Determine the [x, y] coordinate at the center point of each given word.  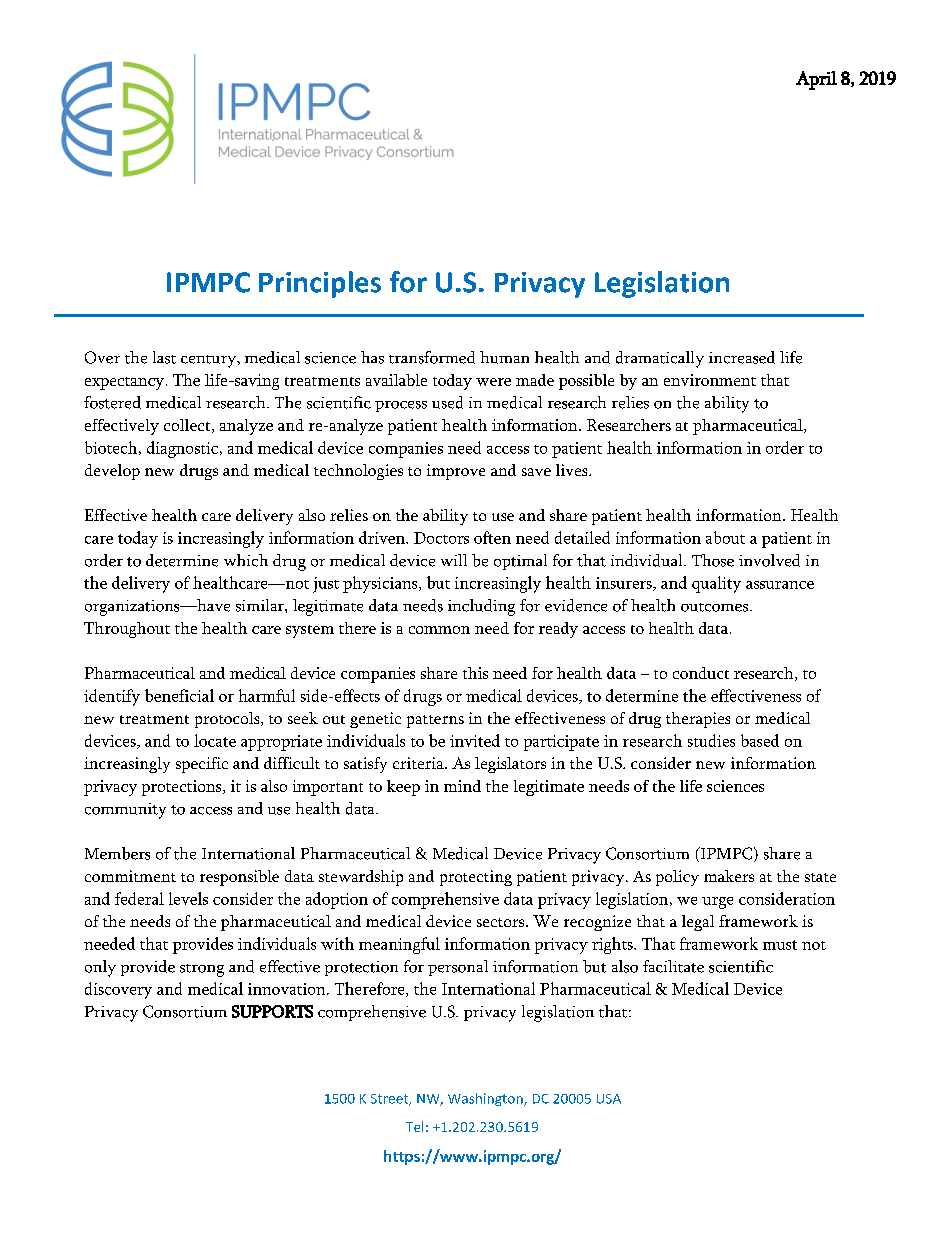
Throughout [127, 630]
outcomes [716, 607]
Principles [320, 284]
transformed [432, 357]
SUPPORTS [272, 1011]
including [481, 607]
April [816, 80]
